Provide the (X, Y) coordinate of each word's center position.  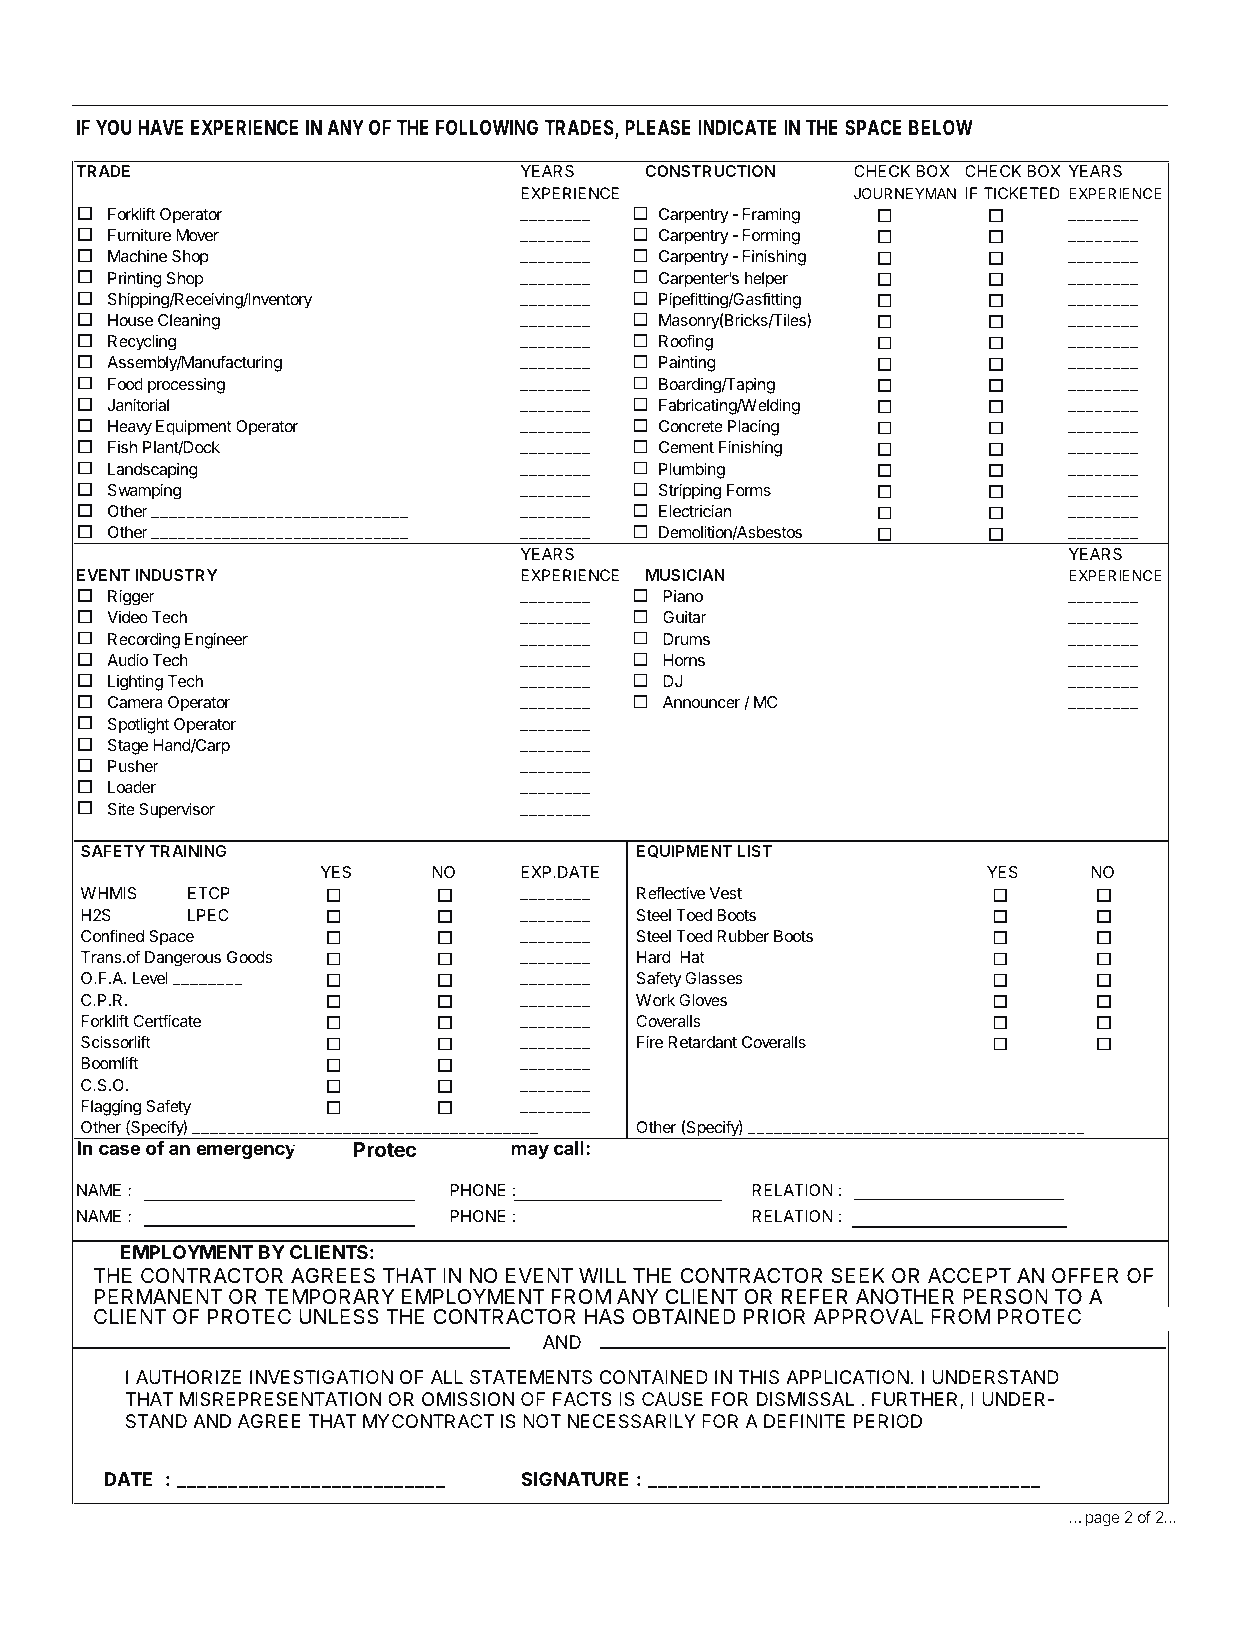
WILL (602, 1275)
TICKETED (1022, 193)
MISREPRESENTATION (281, 1399)
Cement (686, 447)
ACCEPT (969, 1275)
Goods (250, 957)
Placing (753, 428)
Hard (654, 957)
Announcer (701, 702)
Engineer (216, 641)
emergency (246, 1151)
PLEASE (658, 127)
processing (186, 386)
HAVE (160, 127)
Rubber (743, 936)
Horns (684, 660)
